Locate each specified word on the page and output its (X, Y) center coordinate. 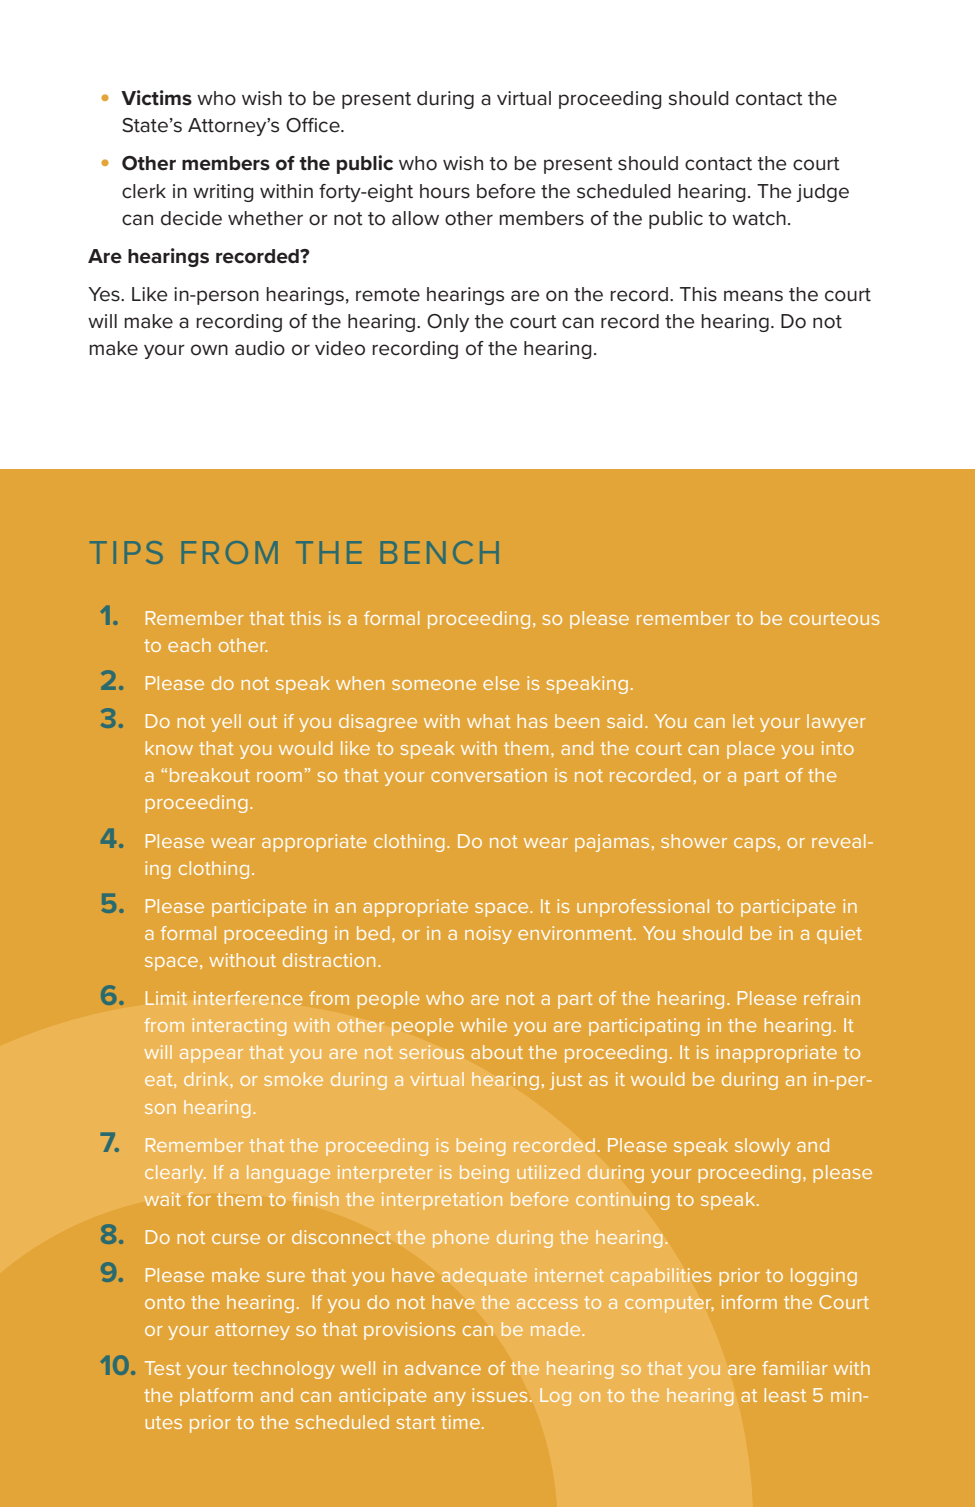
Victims (156, 98)
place (751, 750)
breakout (210, 775)
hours (445, 191)
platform (216, 1397)
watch (759, 218)
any (450, 1399)
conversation (489, 775)
